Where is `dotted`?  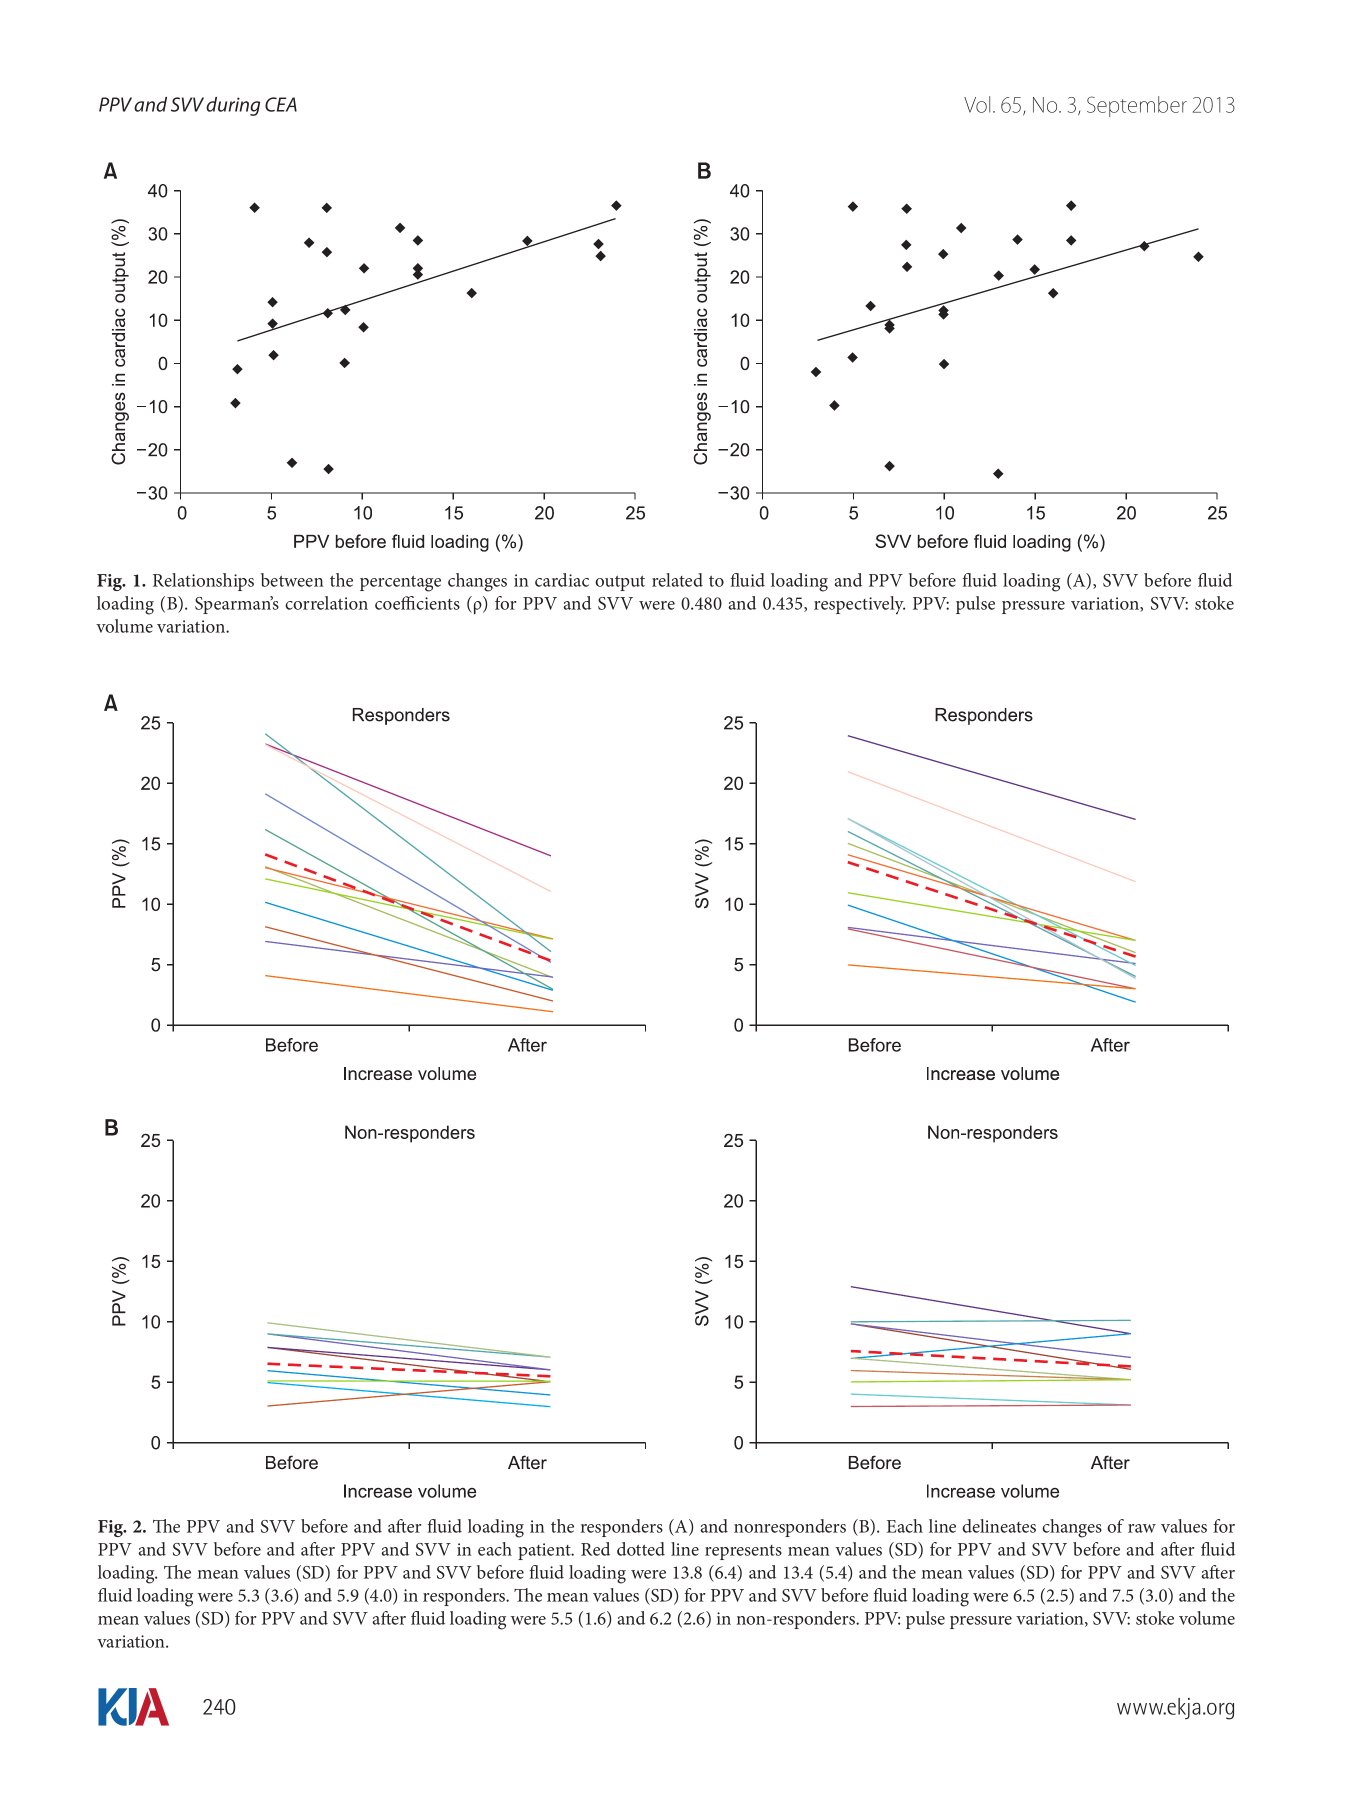
dotted is located at coordinates (641, 1549).
